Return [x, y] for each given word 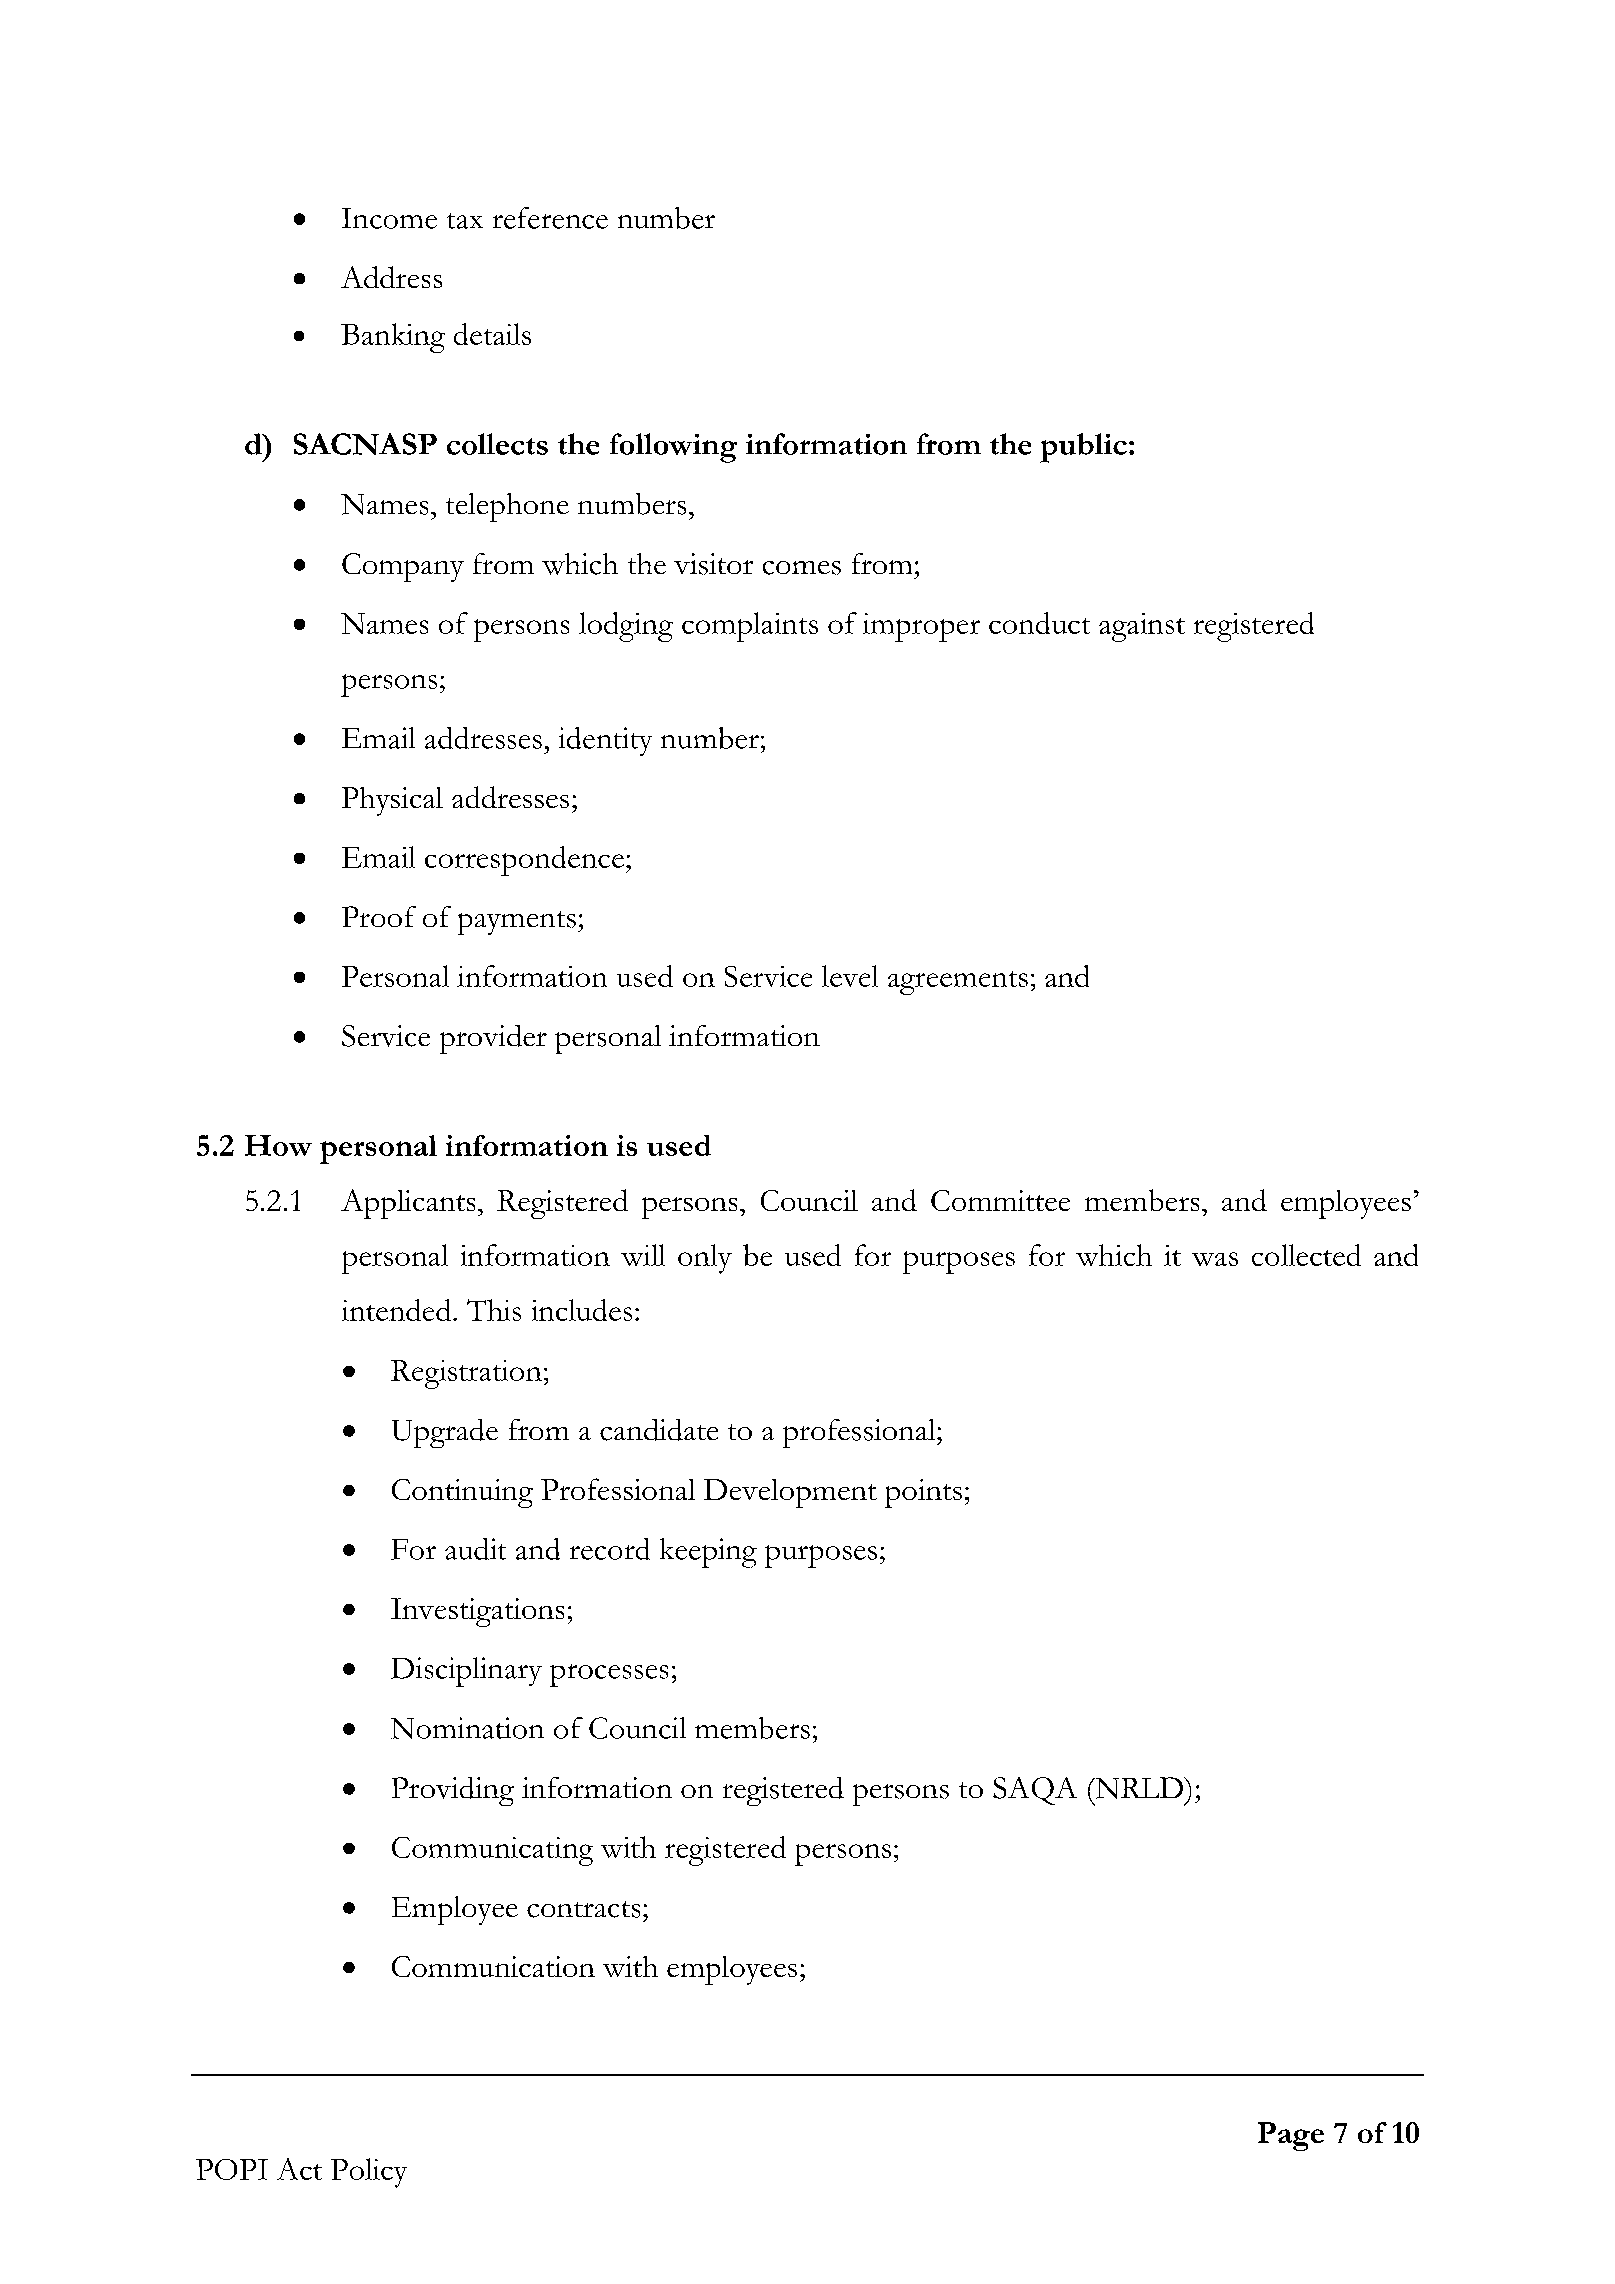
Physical [392, 801]
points [923, 1493]
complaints [750, 627]
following [673, 448]
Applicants [408, 1204]
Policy [369, 2173]
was [1215, 1259]
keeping [708, 1553]
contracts [583, 1909]
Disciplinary [466, 1672]
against [1142, 627]
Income [389, 218]
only [705, 1259]
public [1083, 448]
